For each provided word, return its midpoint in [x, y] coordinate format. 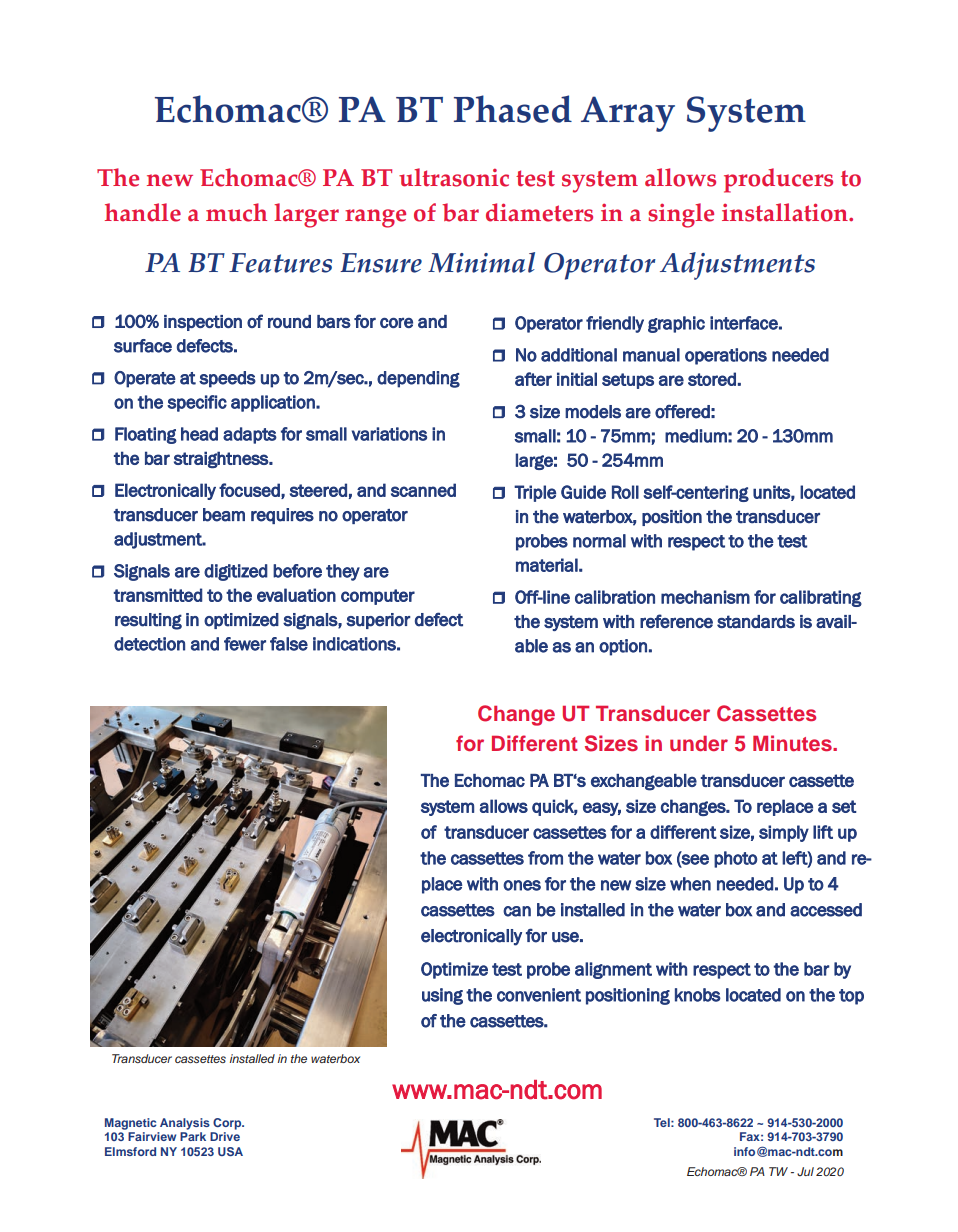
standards [756, 621]
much [236, 212]
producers [778, 180]
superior [378, 621]
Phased [513, 109]
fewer [245, 644]
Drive [225, 1136]
